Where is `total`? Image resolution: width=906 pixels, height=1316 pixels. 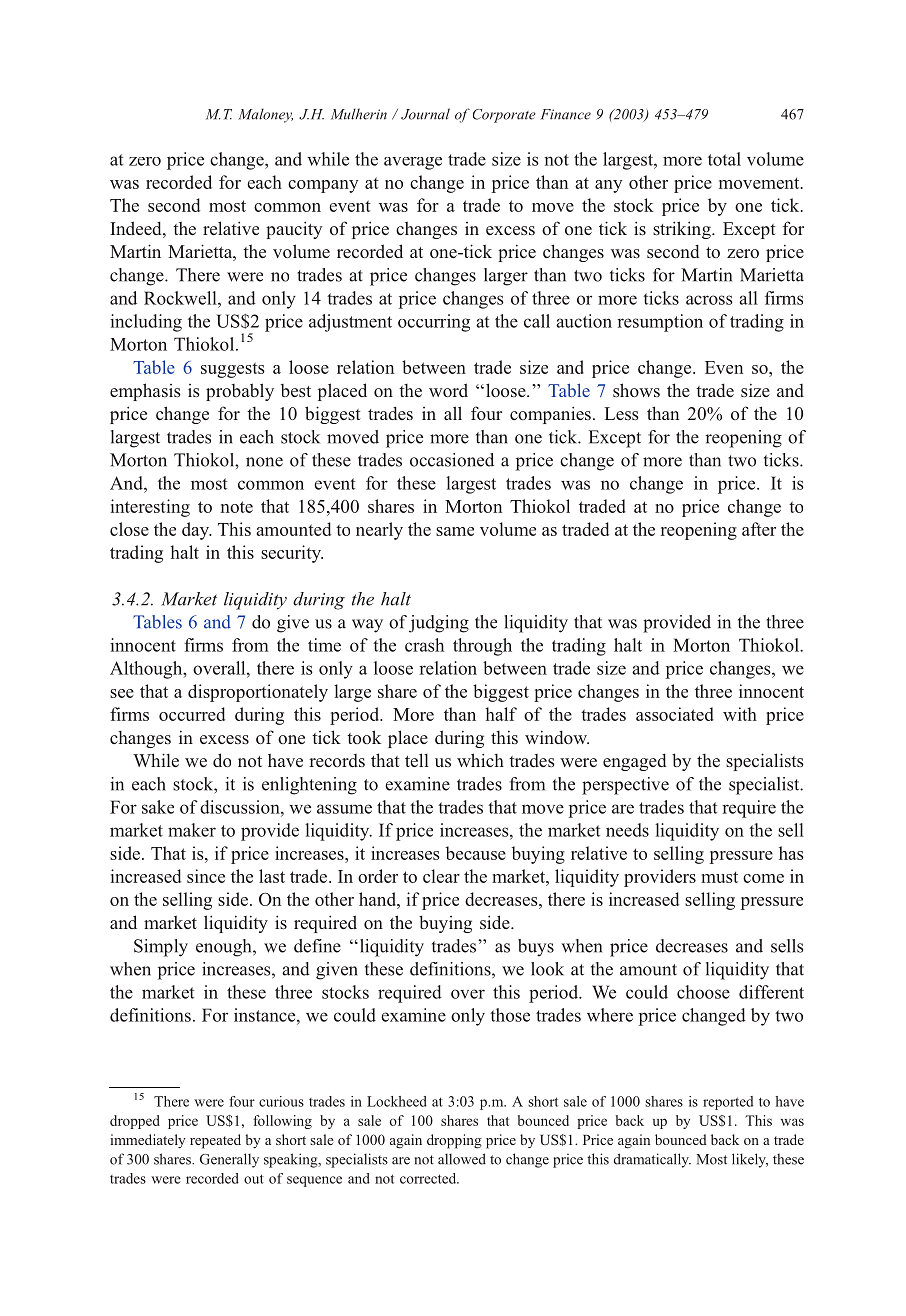
total is located at coordinates (724, 159).
